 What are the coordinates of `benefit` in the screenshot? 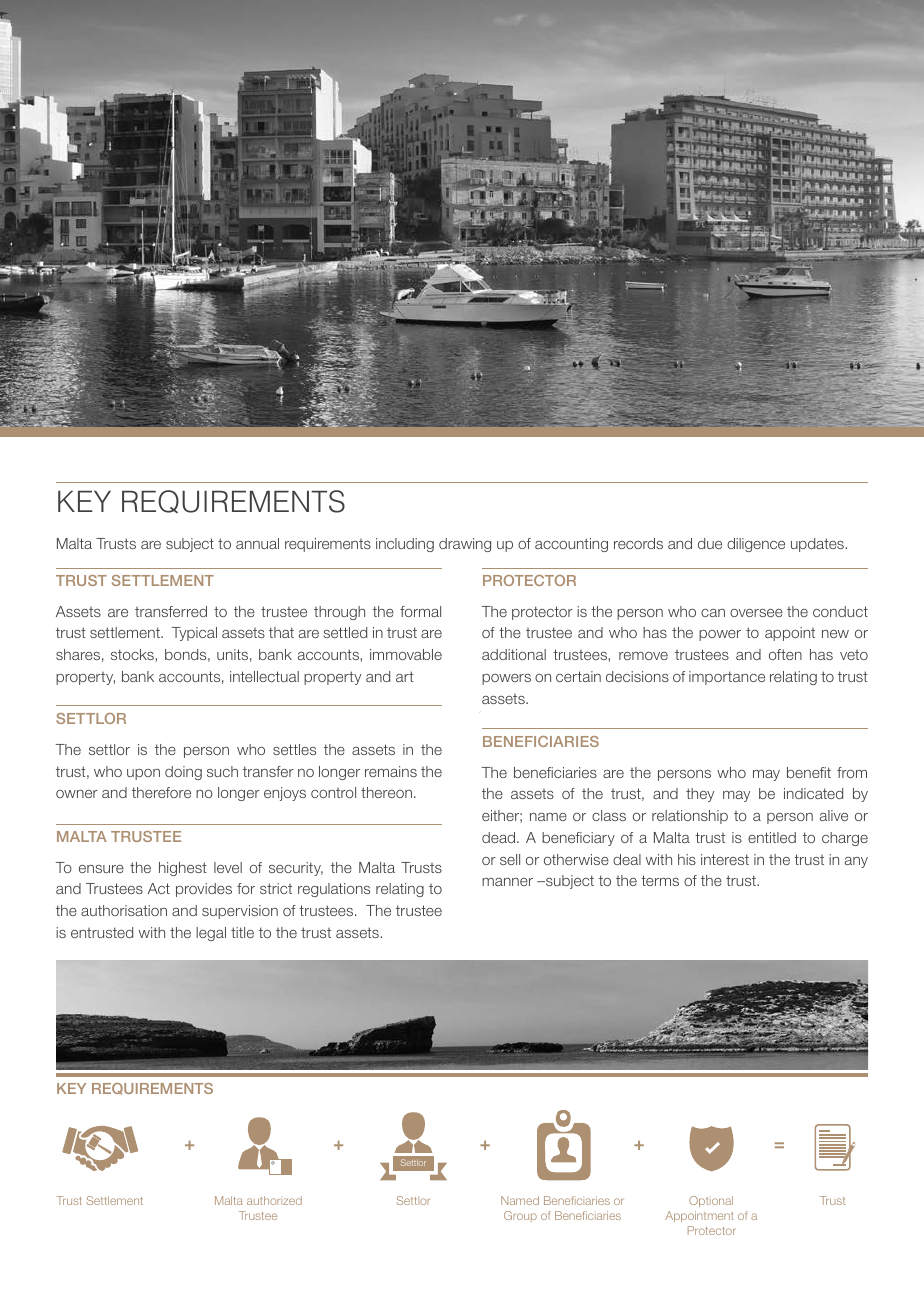 It's located at (809, 772).
